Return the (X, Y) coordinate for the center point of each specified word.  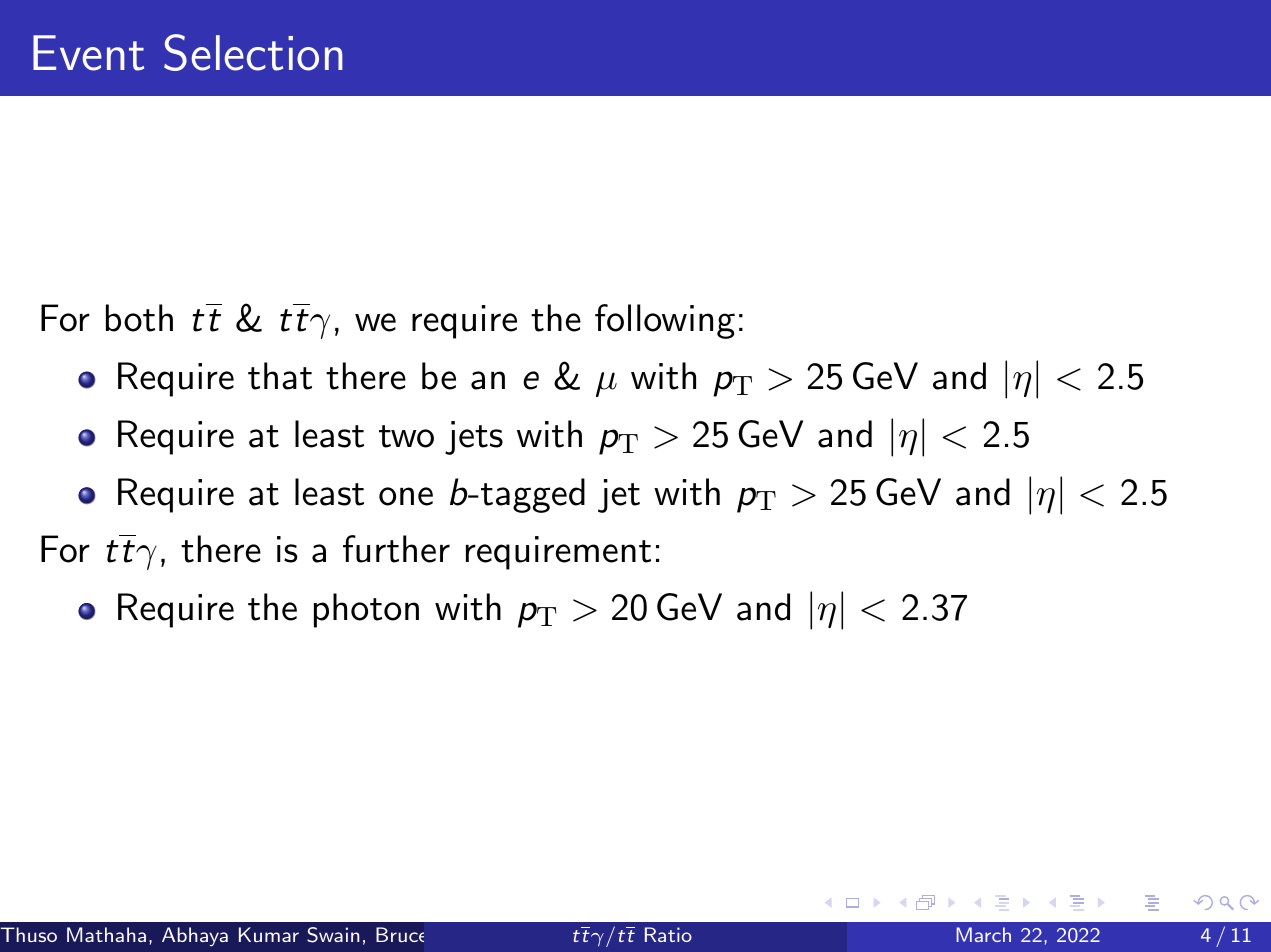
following (665, 321)
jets (474, 438)
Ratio (668, 934)
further (396, 549)
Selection (253, 52)
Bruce (400, 934)
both (139, 318)
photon (366, 610)
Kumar (269, 934)
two (406, 436)
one (406, 496)
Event (88, 53)
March (984, 934)
